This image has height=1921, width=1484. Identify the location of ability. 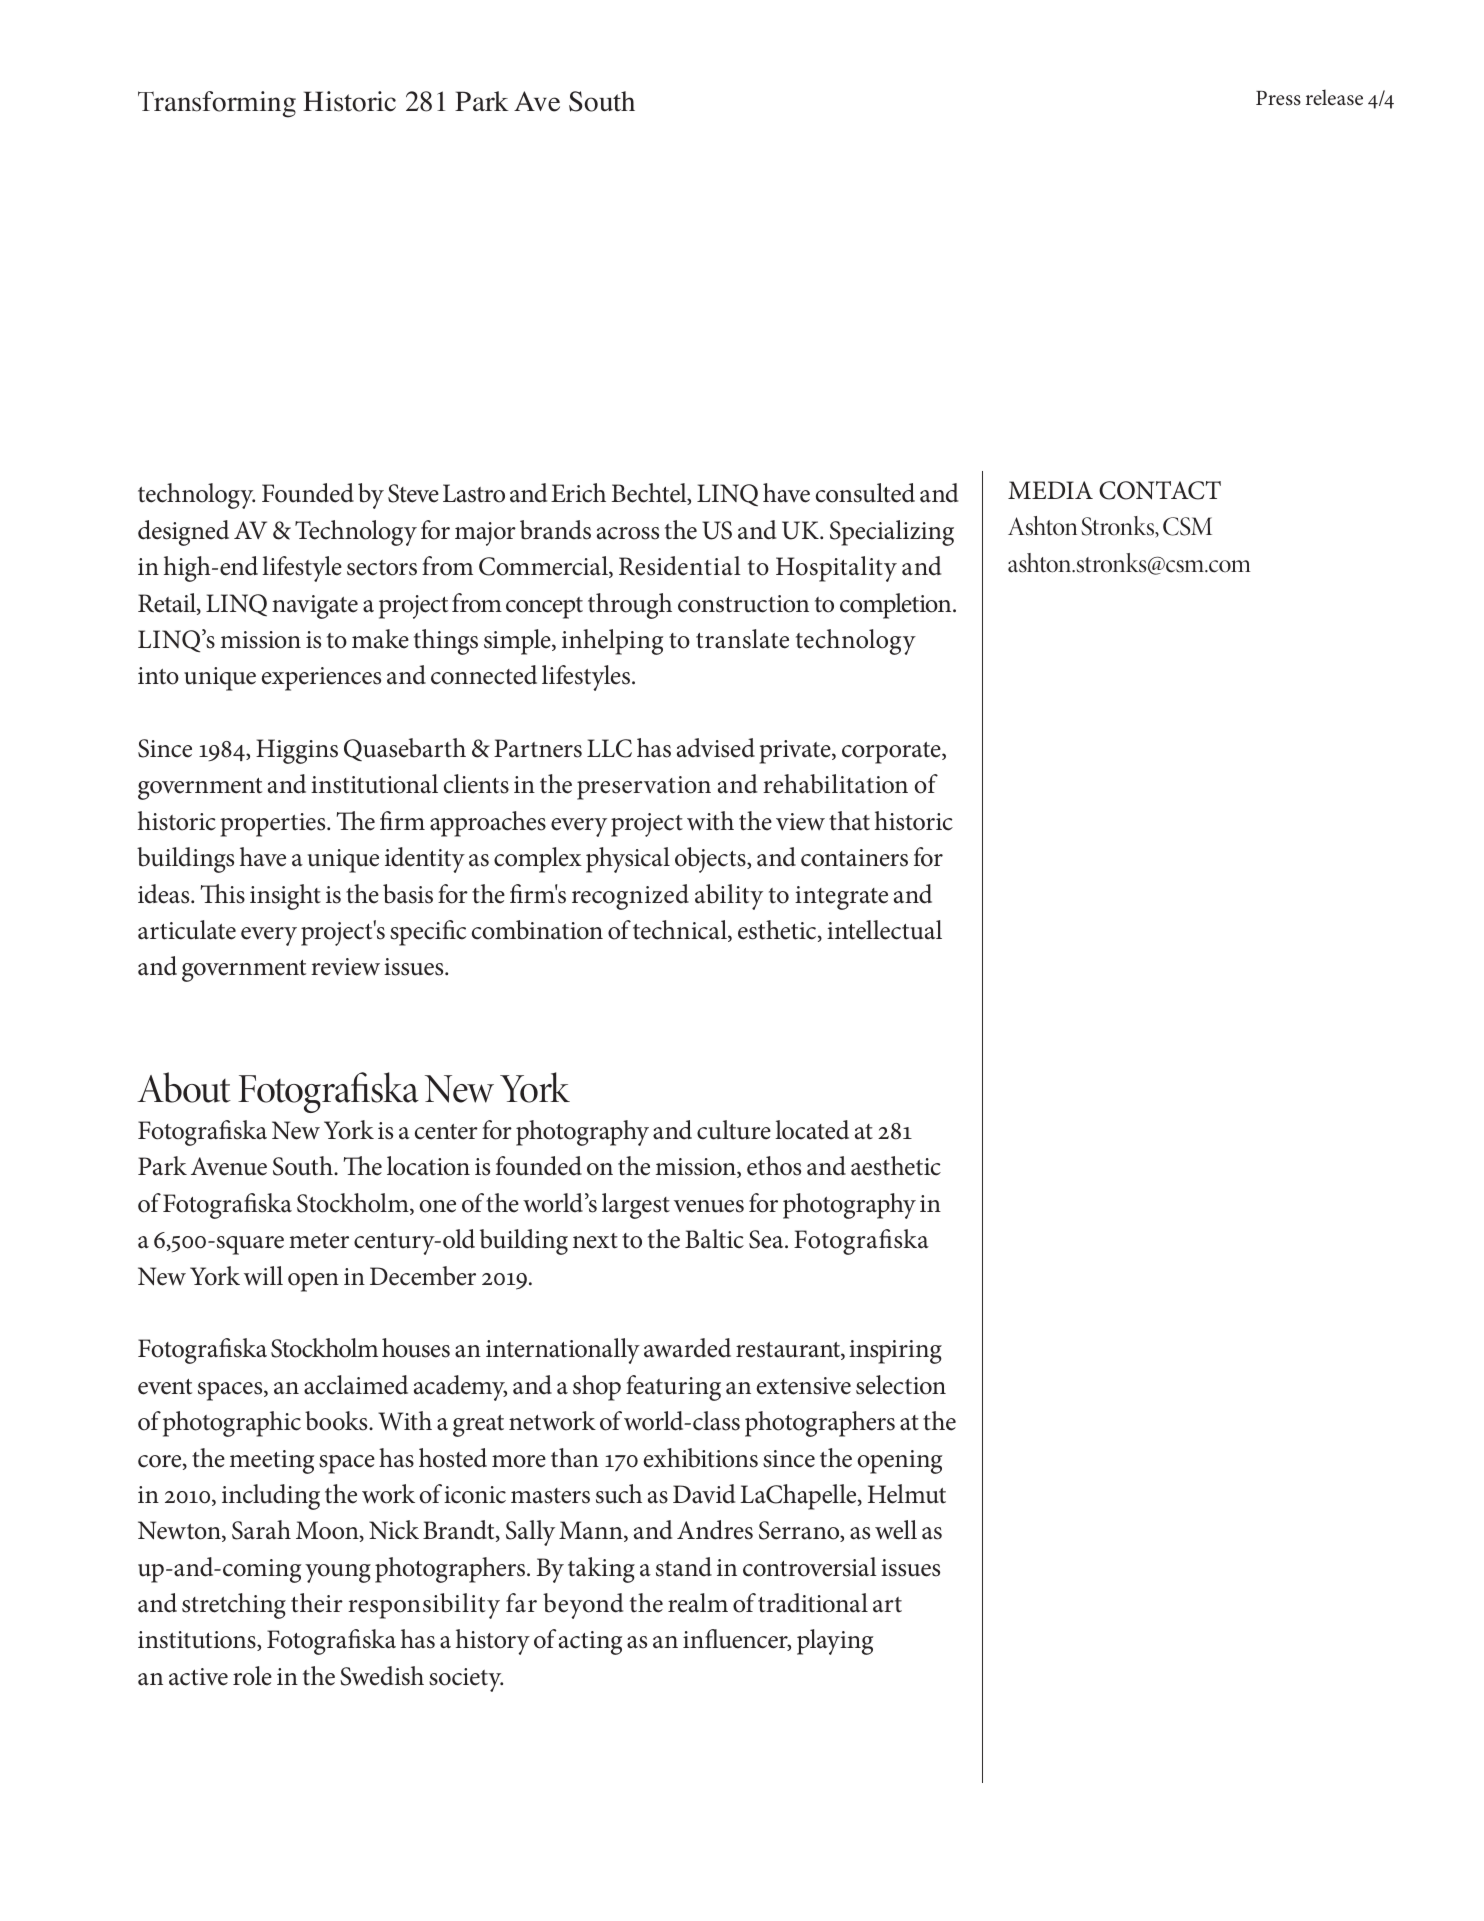
(729, 897).
